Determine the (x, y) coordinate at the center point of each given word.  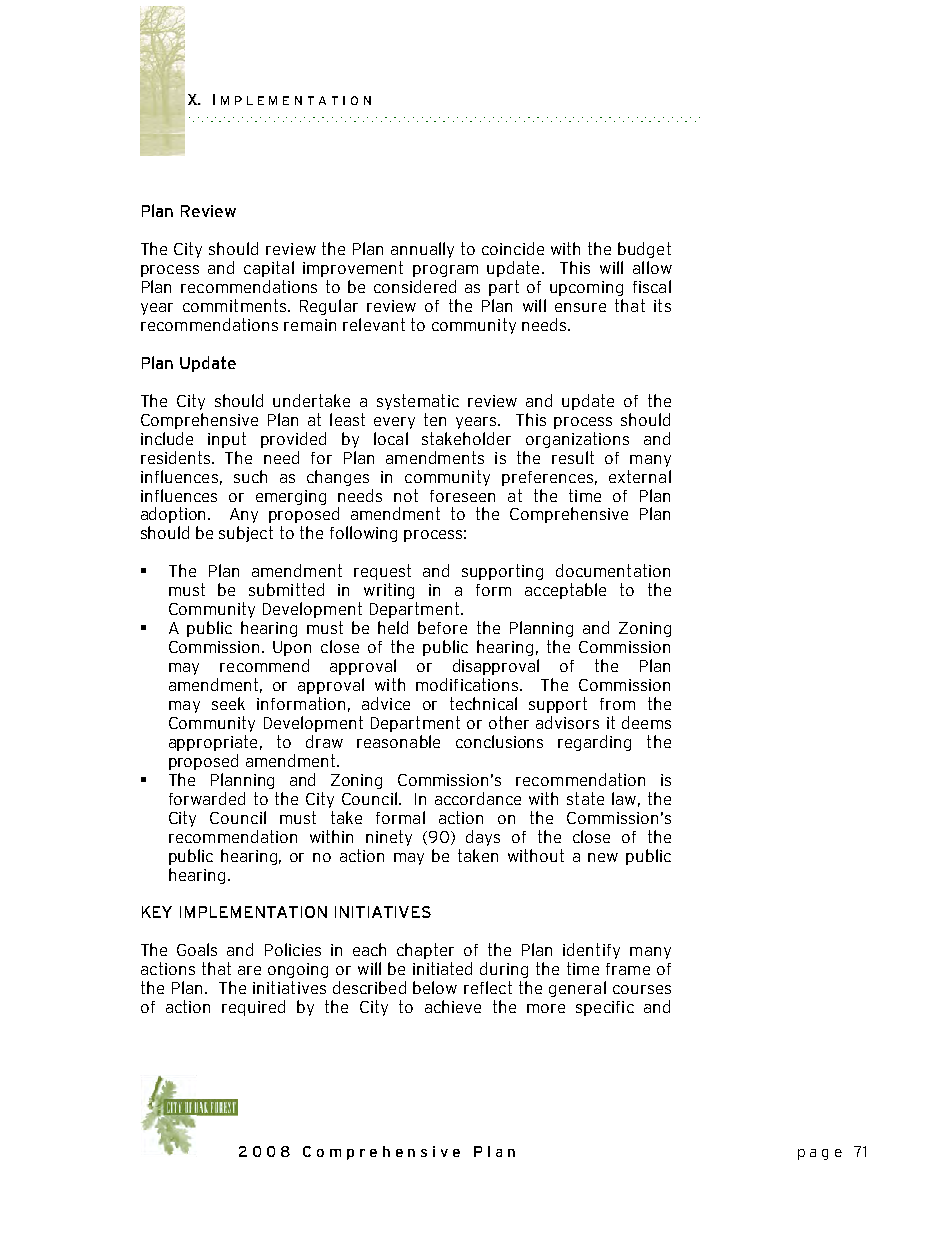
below (435, 987)
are (249, 970)
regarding (594, 743)
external (640, 476)
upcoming (586, 288)
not (406, 495)
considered (415, 286)
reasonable (398, 741)
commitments (236, 305)
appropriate (213, 743)
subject (246, 534)
